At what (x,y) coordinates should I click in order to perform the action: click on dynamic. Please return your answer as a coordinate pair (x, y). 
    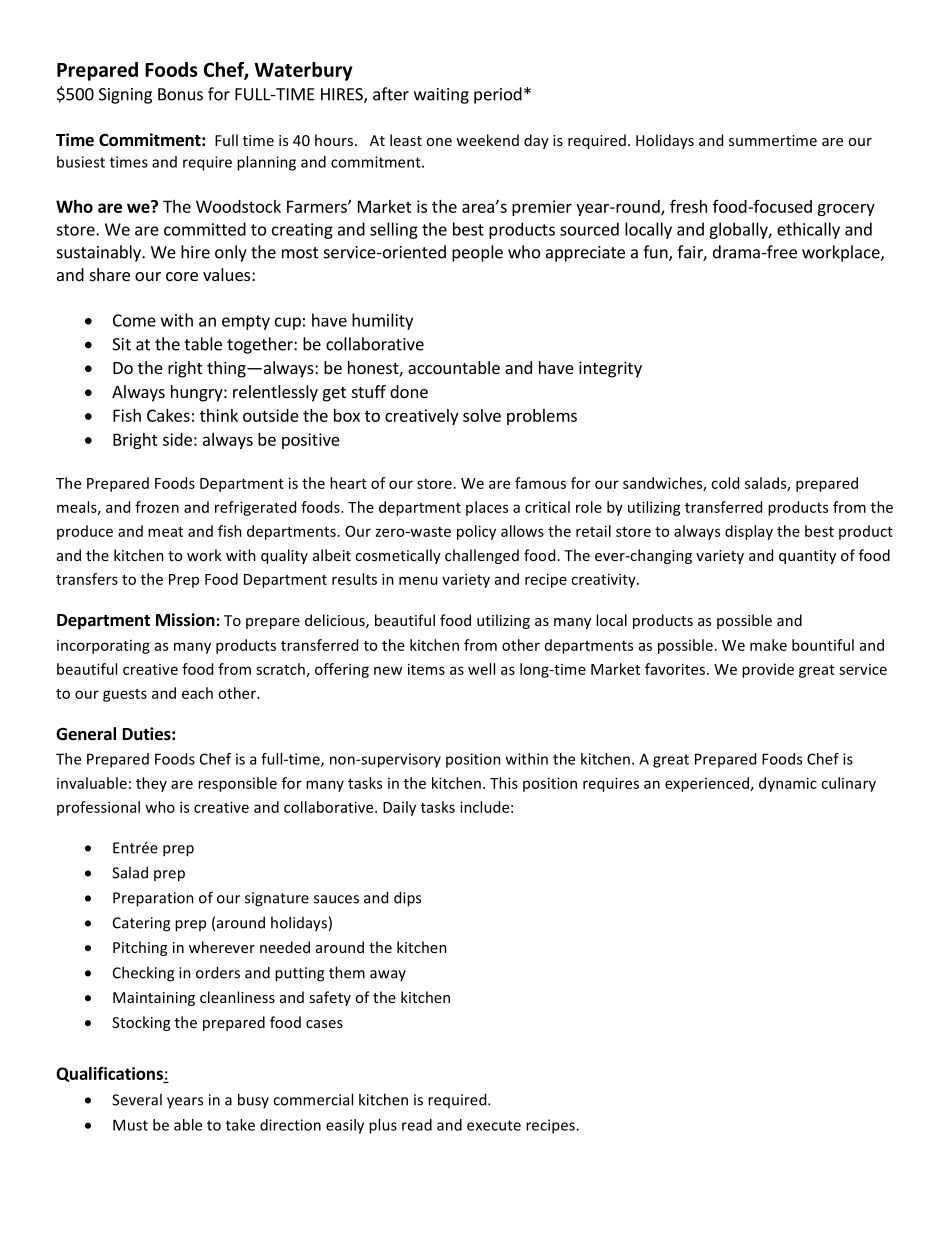
    Looking at the image, I should click on (788, 784).
